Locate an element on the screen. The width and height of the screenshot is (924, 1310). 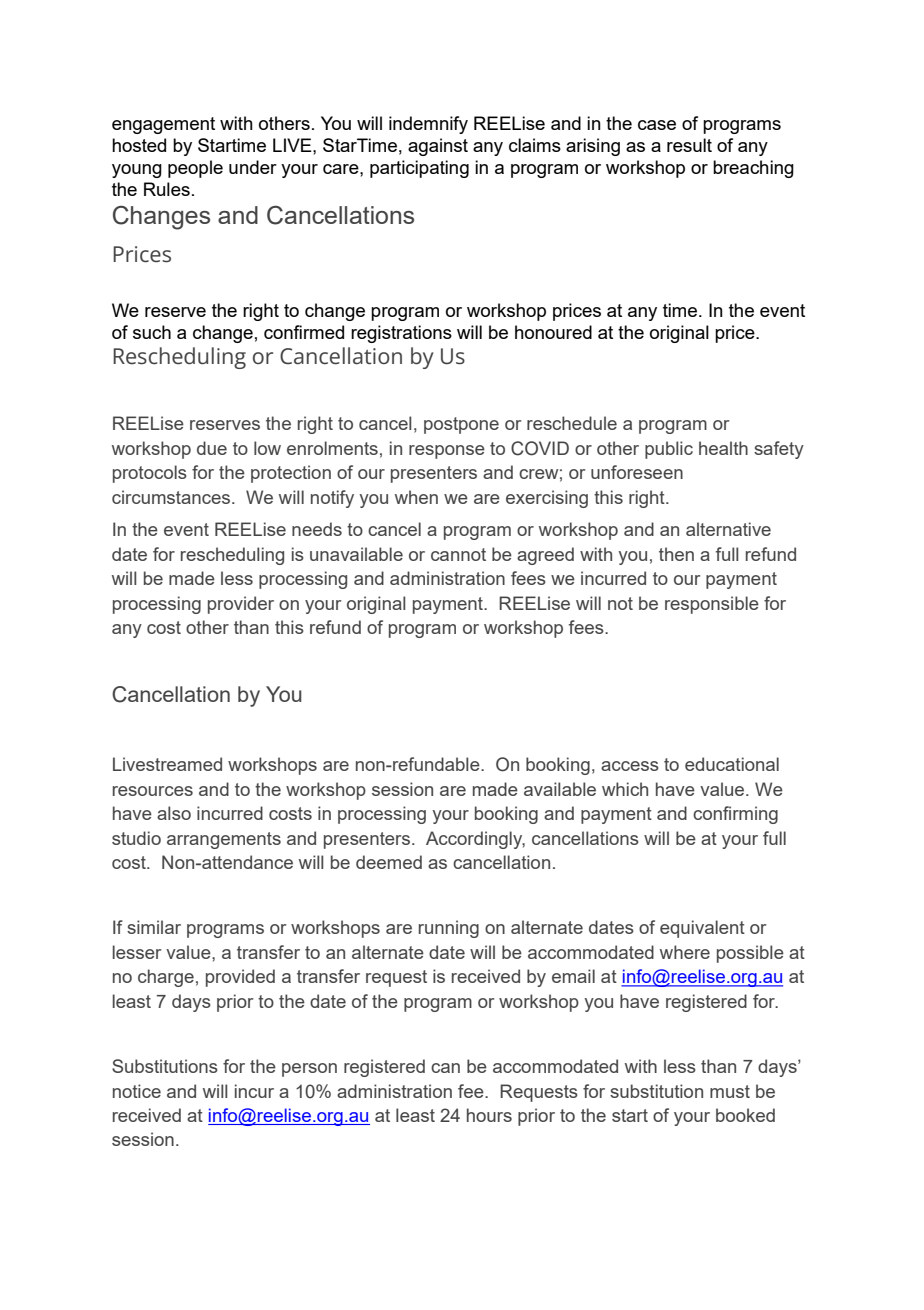
responsible is located at coordinates (712, 605).
